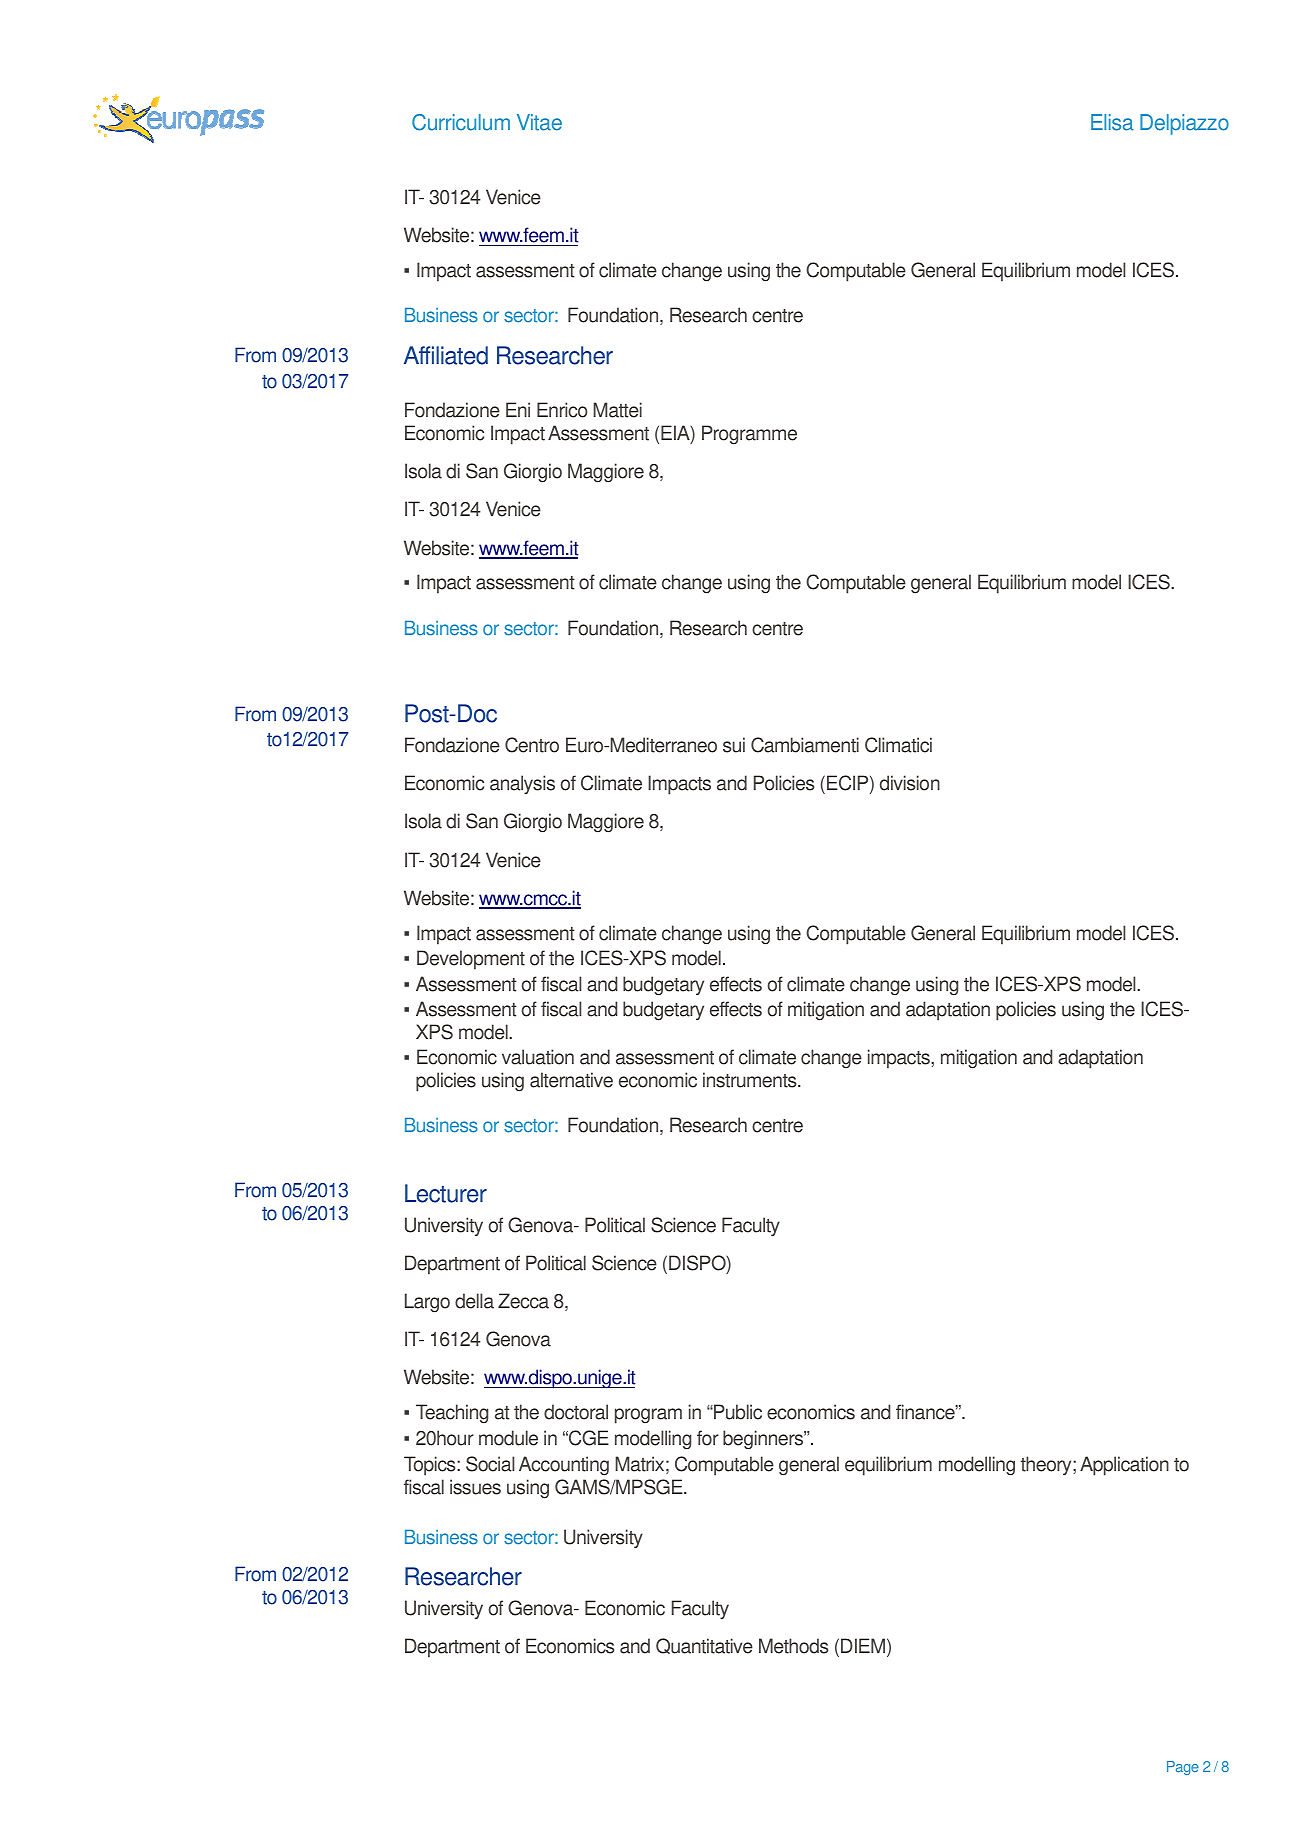 The height and width of the image is (1844, 1303). What do you see at coordinates (1183, 1768) in the image?
I see `Page` at bounding box center [1183, 1768].
